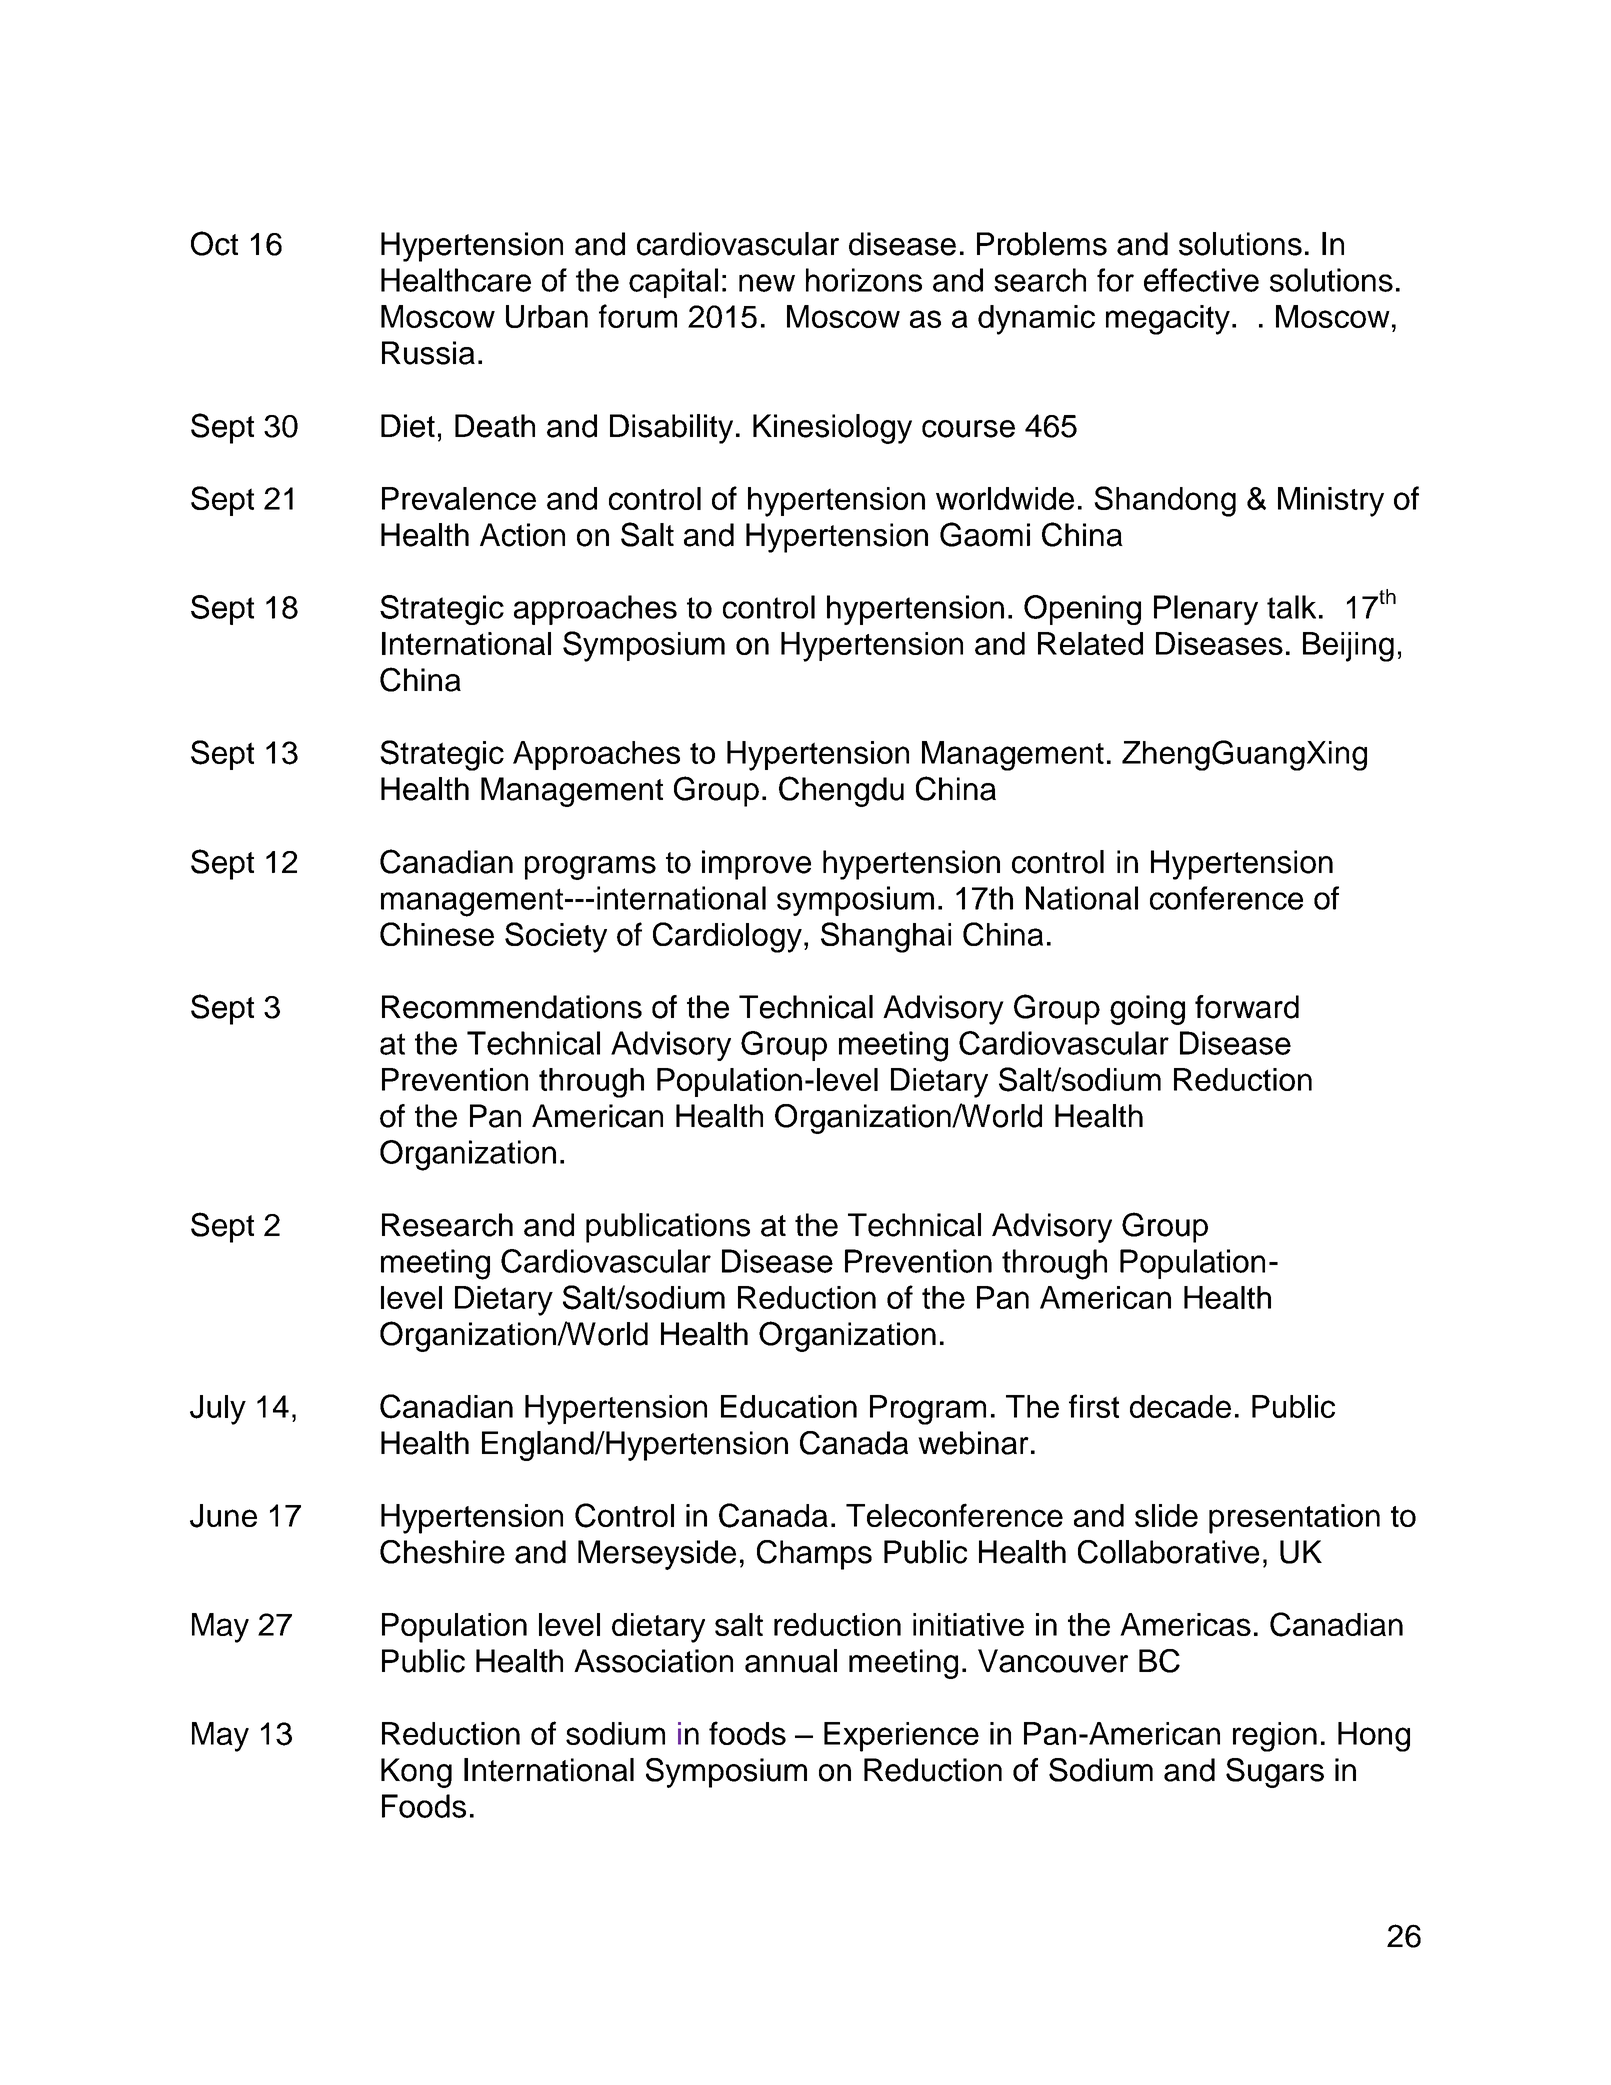 The width and height of the image is (1611, 2085). I want to click on Russia, so click(428, 353).
